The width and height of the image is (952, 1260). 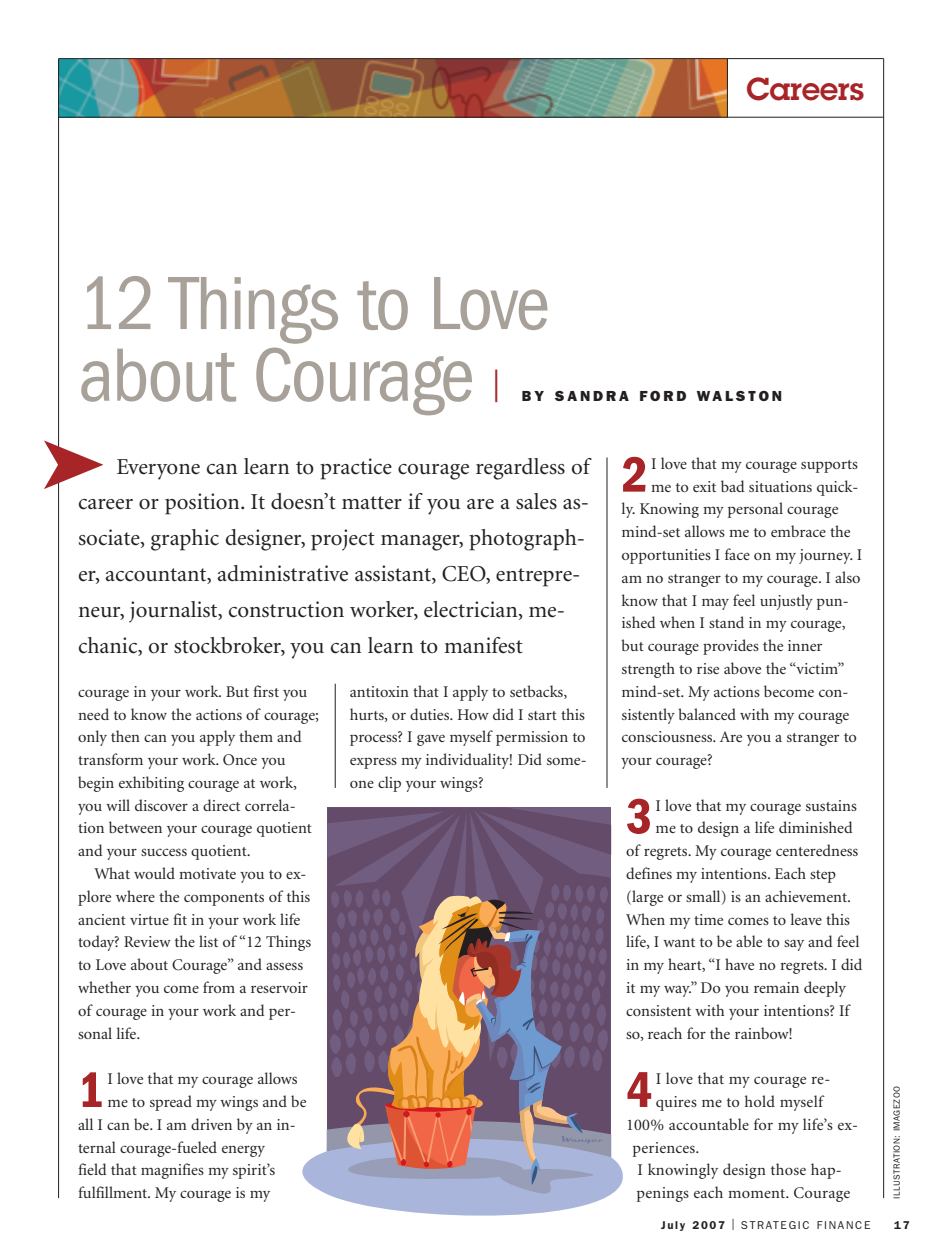 I want to click on those, so click(x=788, y=1169).
